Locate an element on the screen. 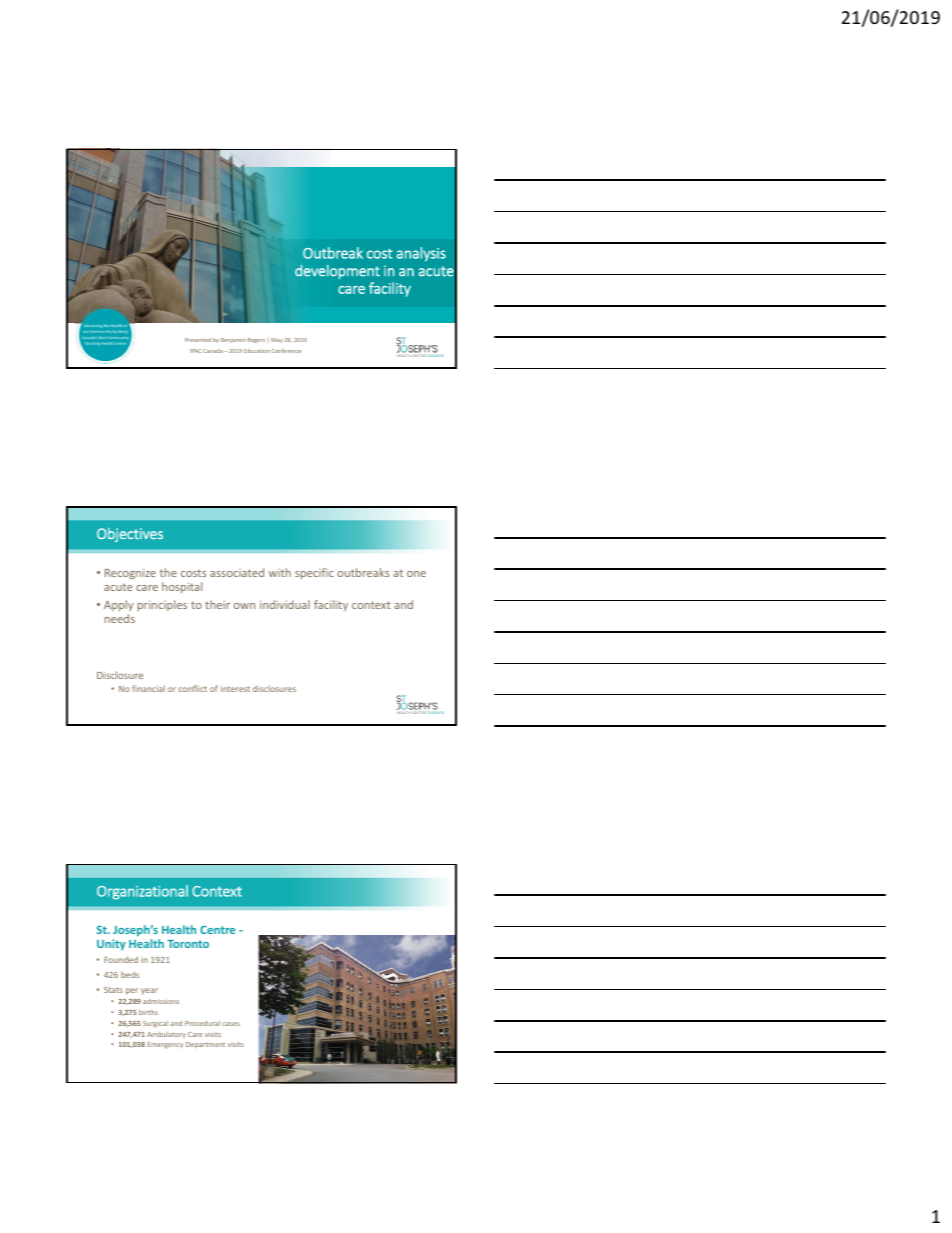 The width and height of the screenshot is (952, 1233). Presented is located at coordinates (198, 340).
